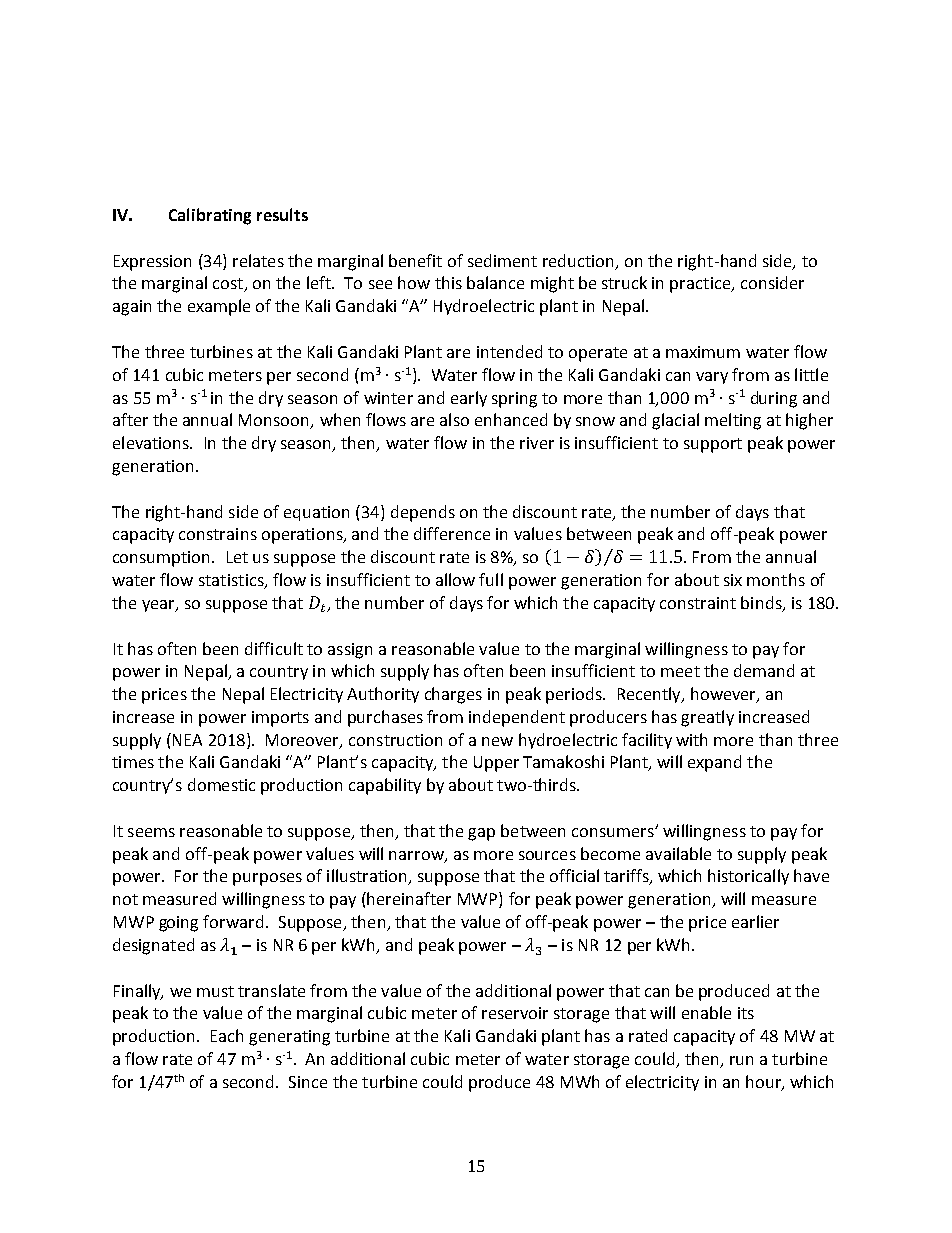  What do you see at coordinates (764, 670) in the screenshot?
I see `demand` at bounding box center [764, 670].
